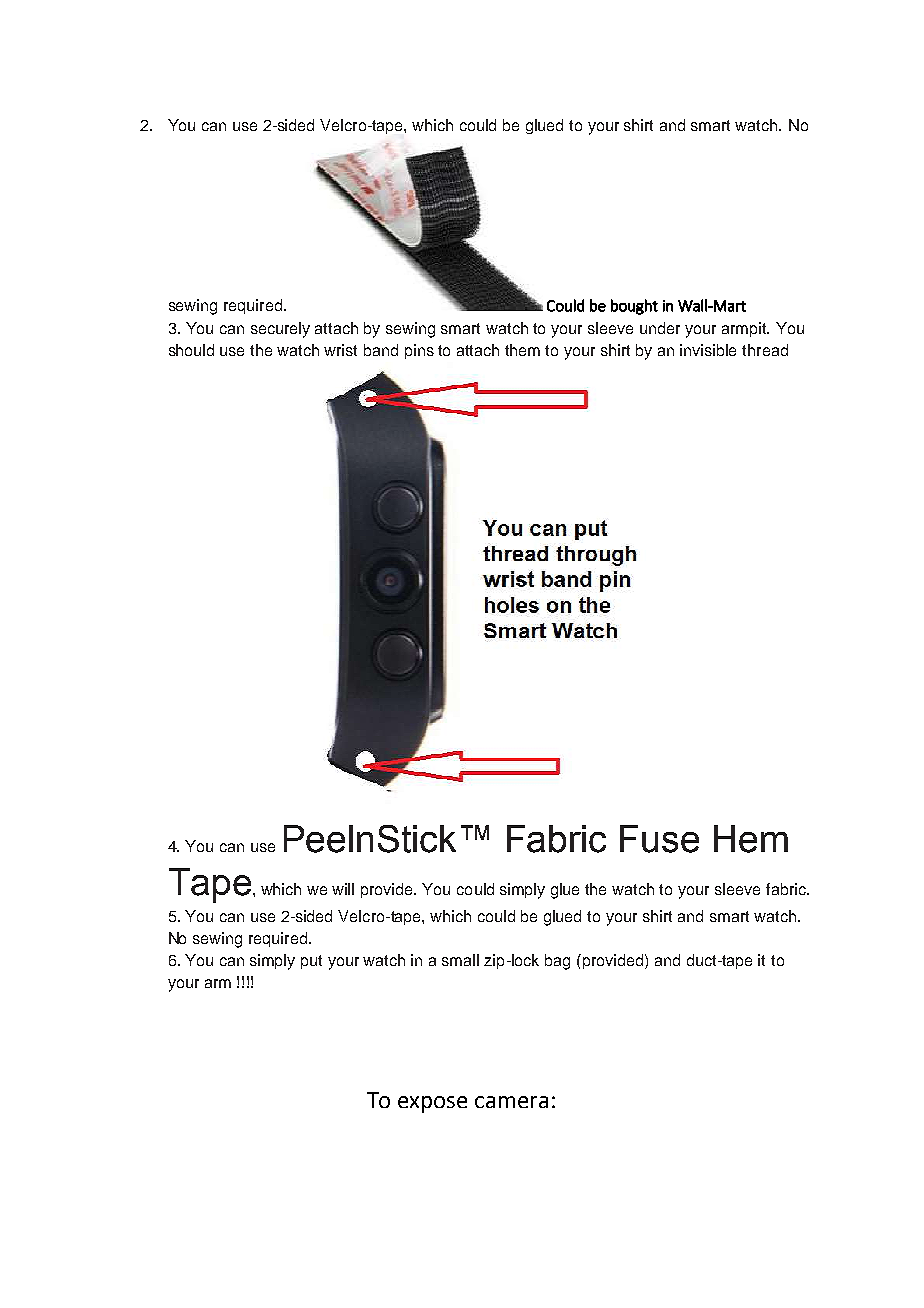 The width and height of the screenshot is (924, 1308). What do you see at coordinates (460, 960) in the screenshot?
I see `small` at bounding box center [460, 960].
